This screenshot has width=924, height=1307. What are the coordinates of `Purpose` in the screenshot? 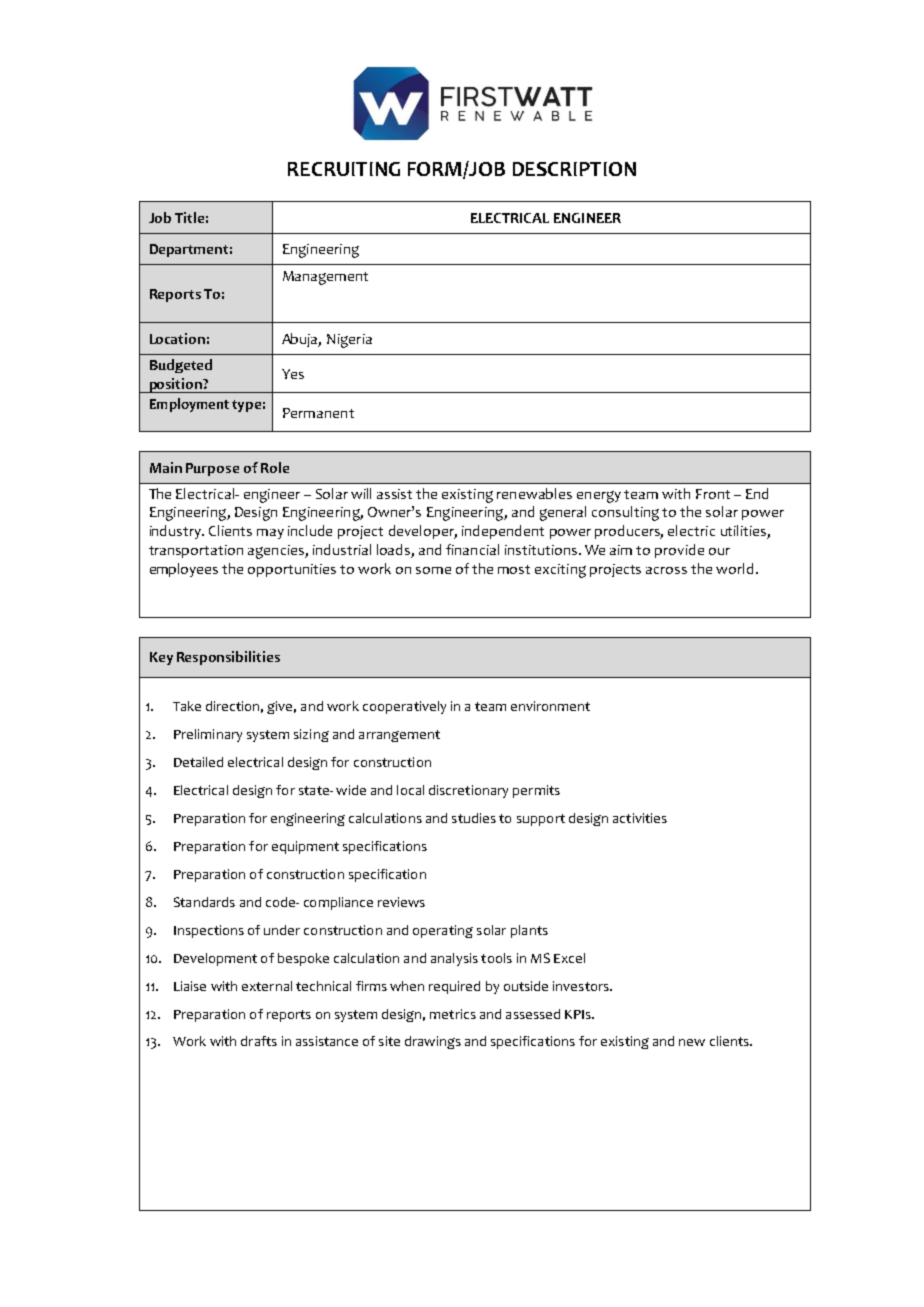 It's located at (212, 469).
